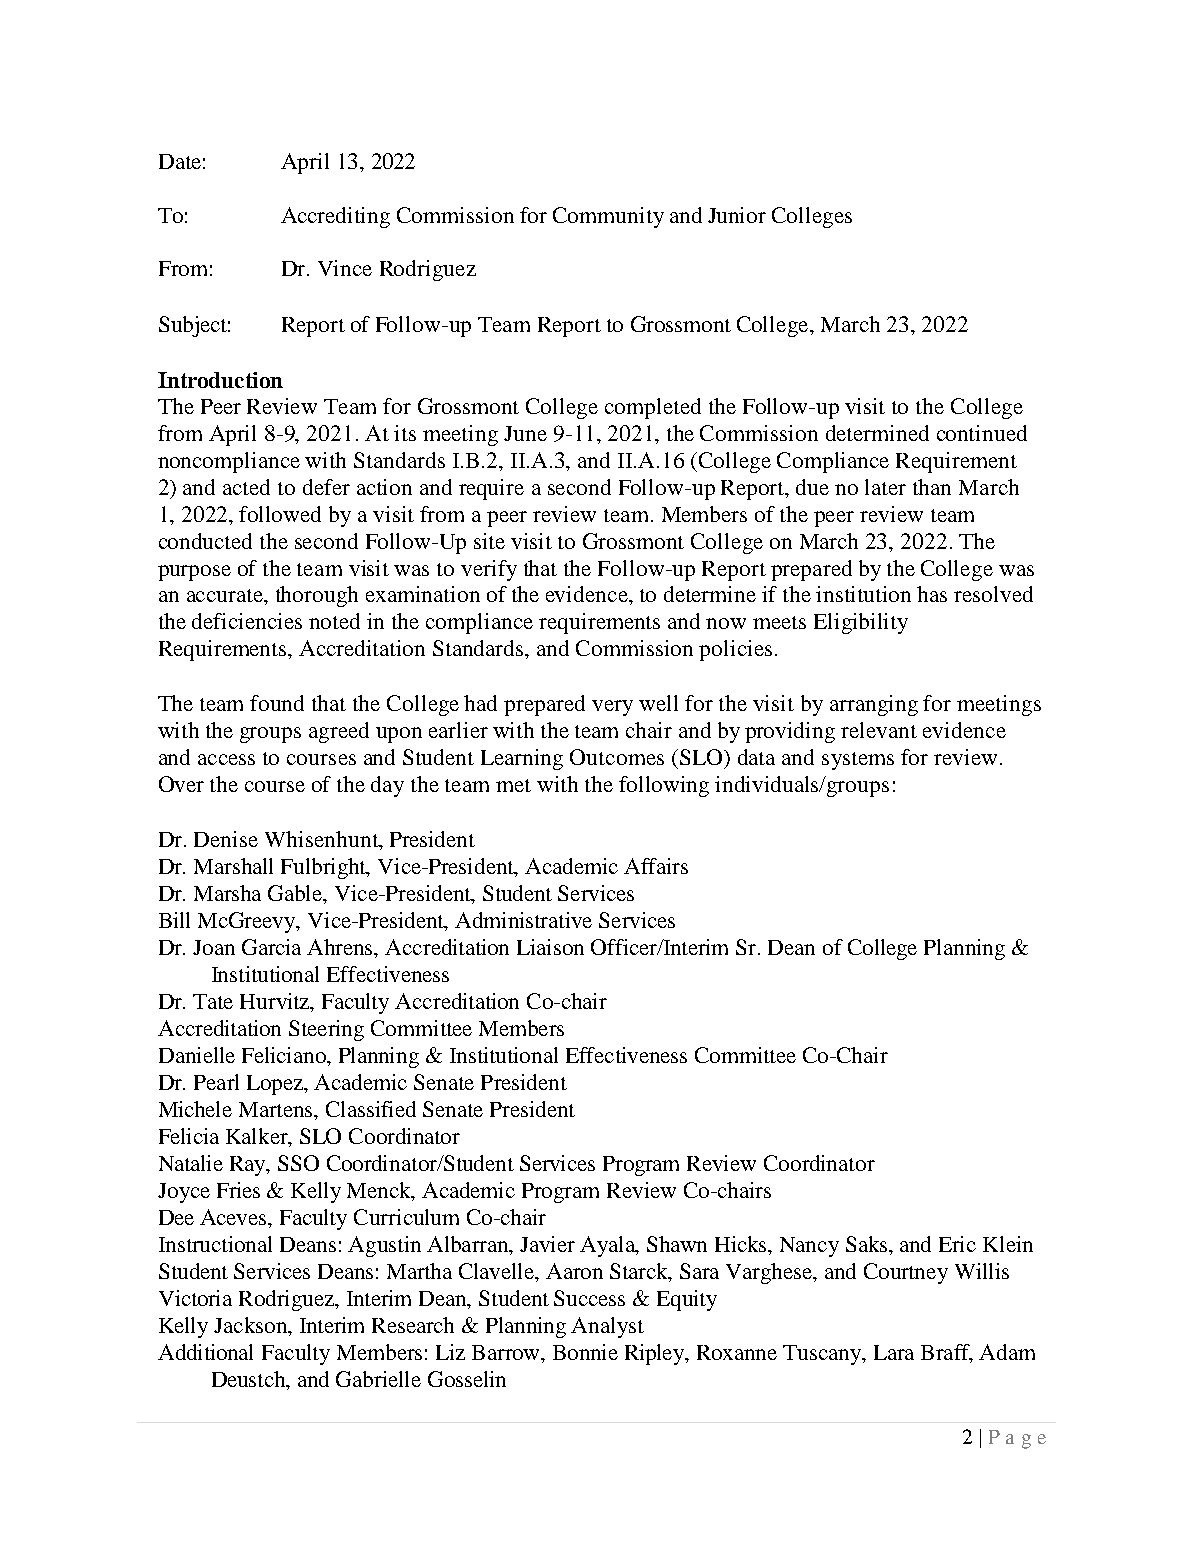  What do you see at coordinates (525, 433) in the screenshot?
I see `June` at bounding box center [525, 433].
